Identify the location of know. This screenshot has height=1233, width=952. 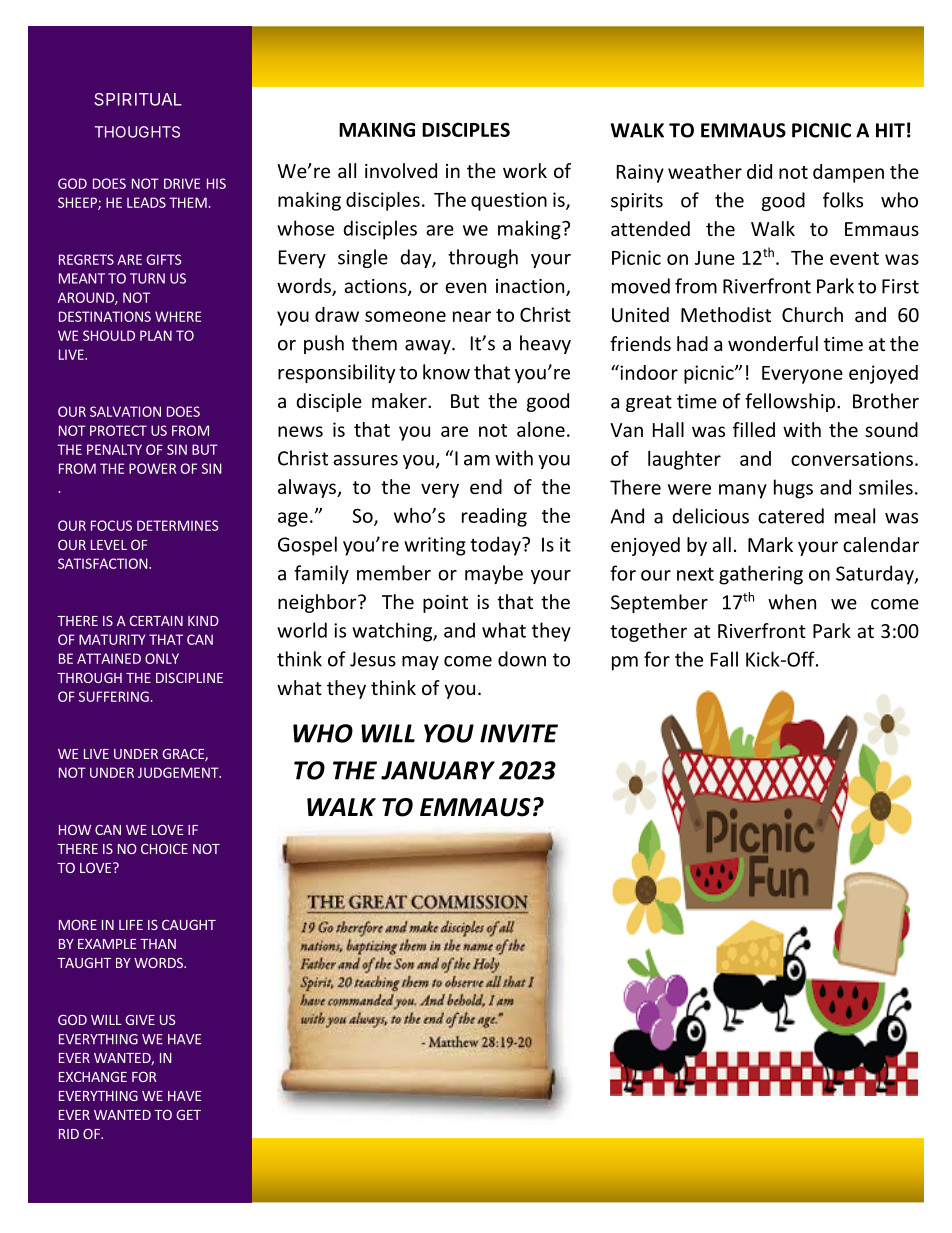
(446, 372).
